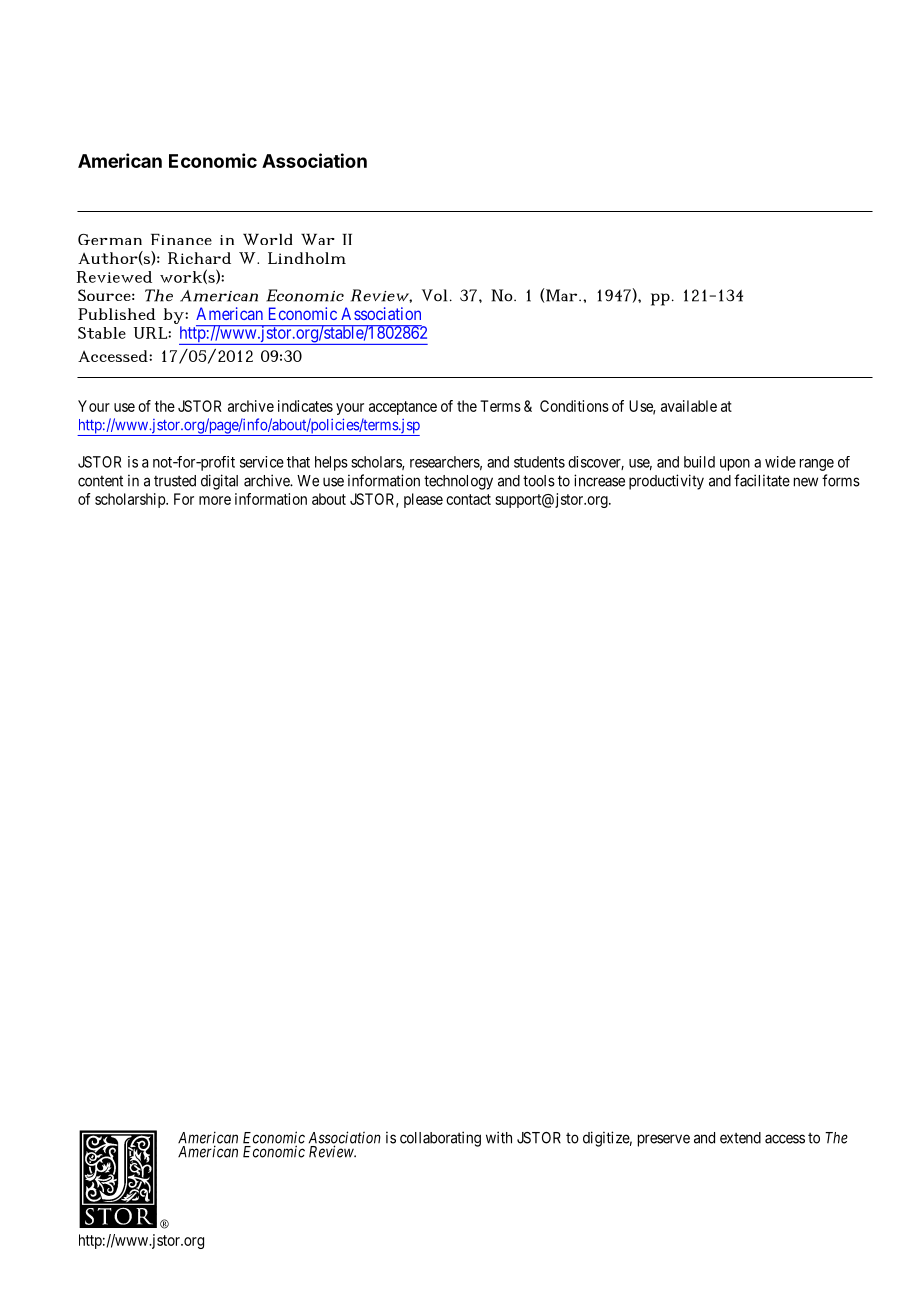 The image size is (924, 1308). Describe the element at coordinates (664, 1140) in the image. I see `preserve` at that location.
